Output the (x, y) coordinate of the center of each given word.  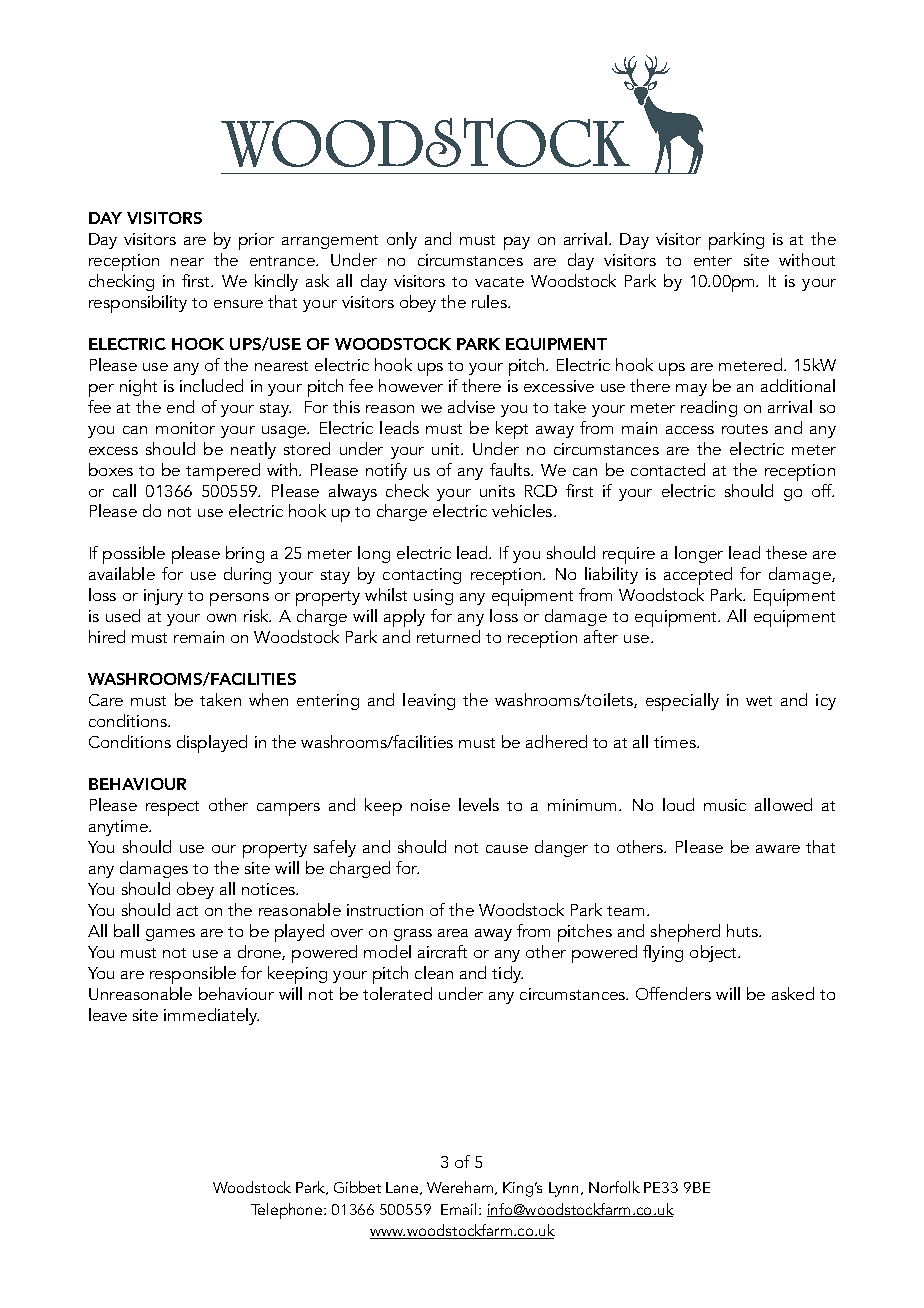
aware (778, 849)
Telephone (288, 1211)
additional (798, 385)
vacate (499, 282)
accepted (698, 576)
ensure (238, 304)
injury (163, 597)
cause (507, 849)
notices (269, 889)
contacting (422, 576)
